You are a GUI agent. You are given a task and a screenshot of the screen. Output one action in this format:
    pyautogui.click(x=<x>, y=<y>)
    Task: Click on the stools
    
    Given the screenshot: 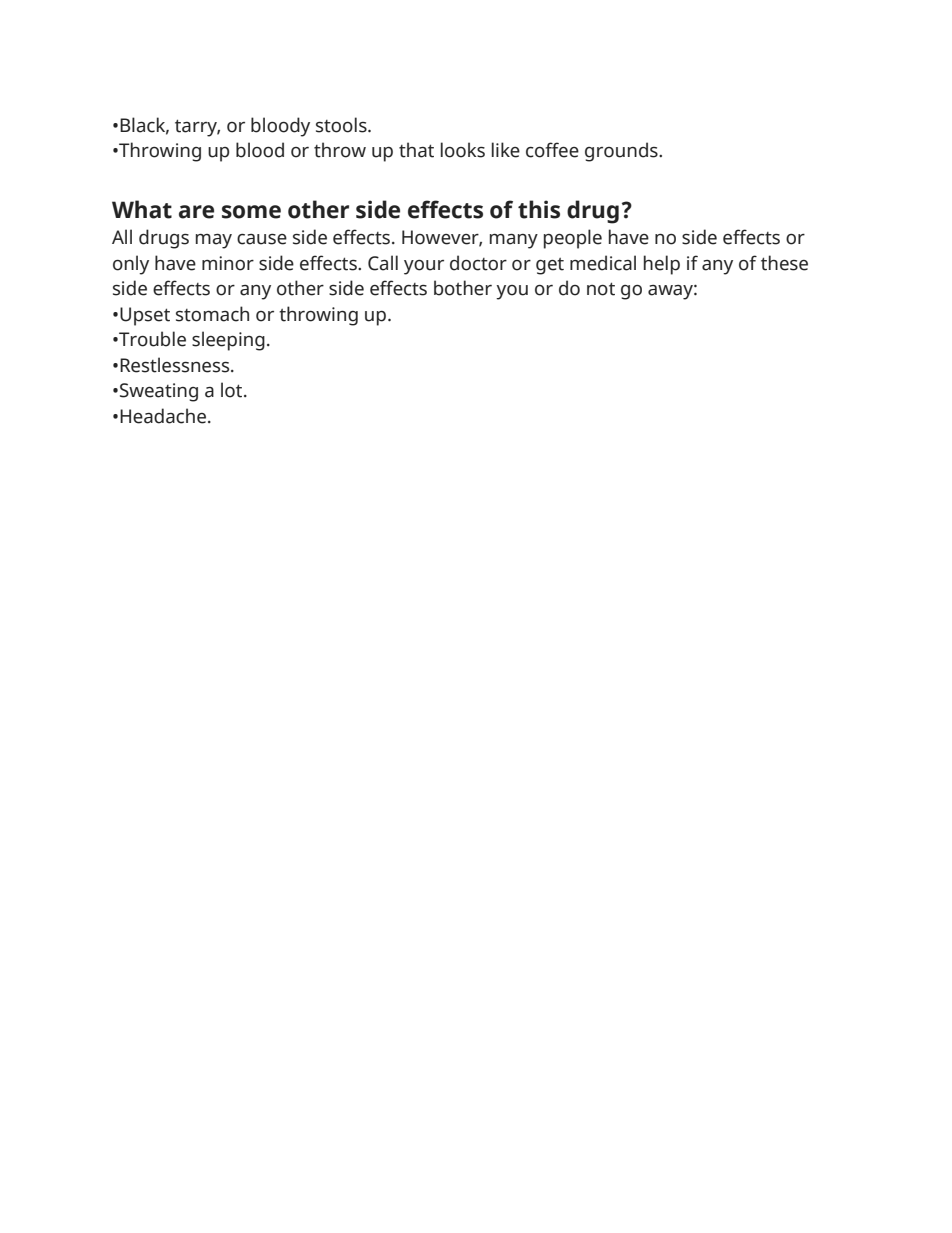 What is the action you would take?
    pyautogui.click(x=342, y=125)
